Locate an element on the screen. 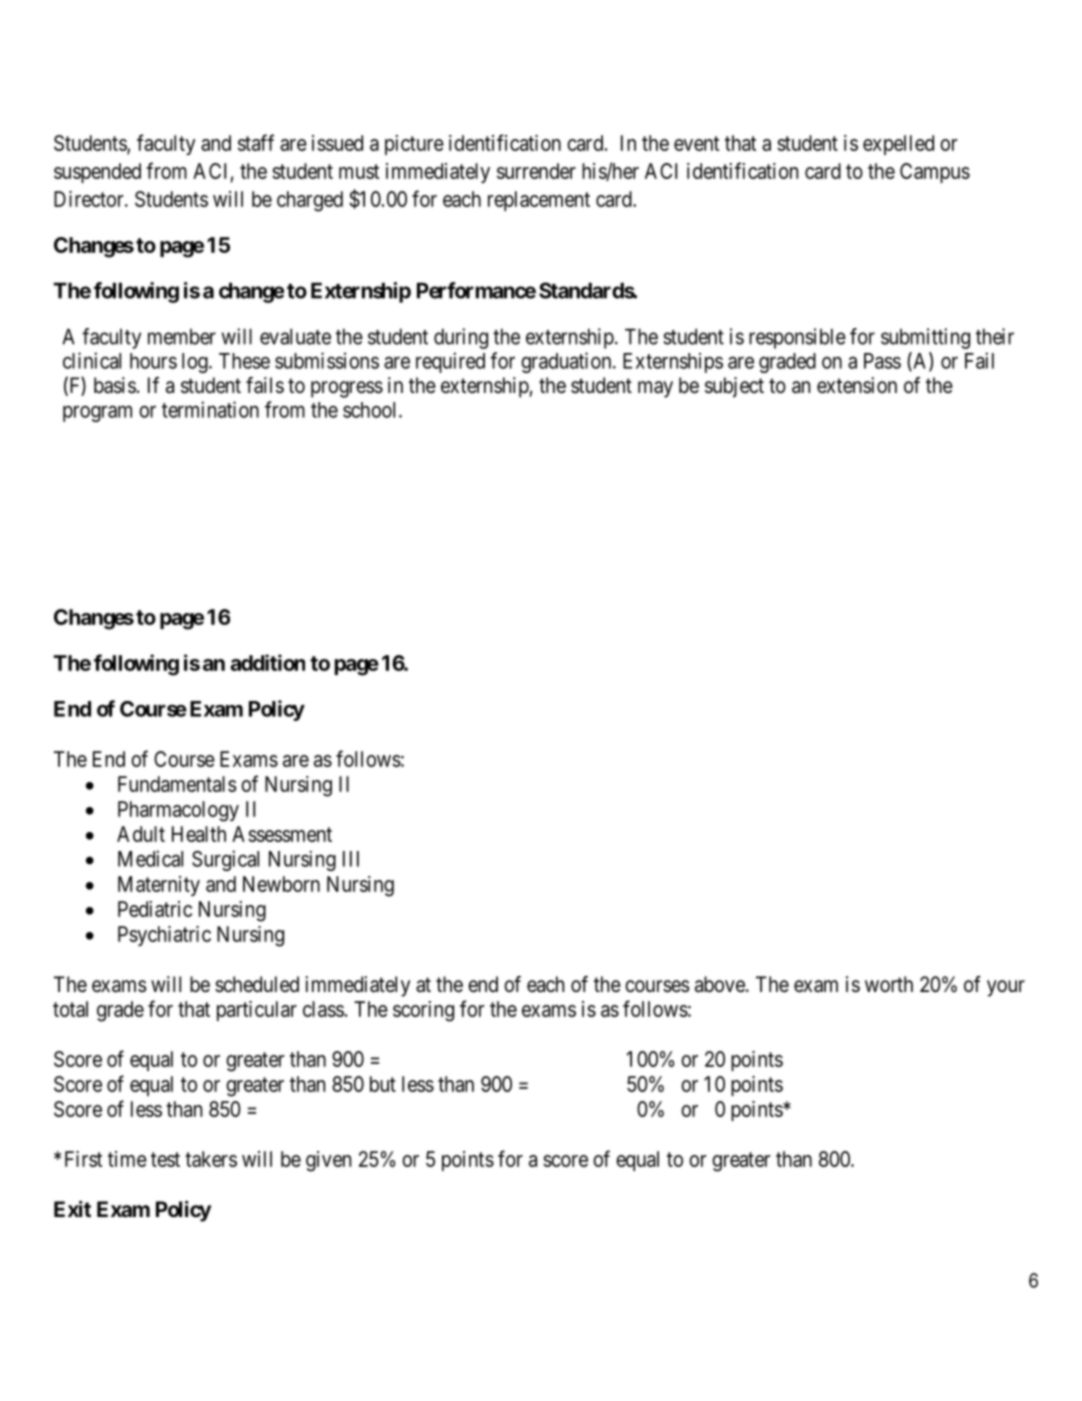  extension is located at coordinates (857, 385).
